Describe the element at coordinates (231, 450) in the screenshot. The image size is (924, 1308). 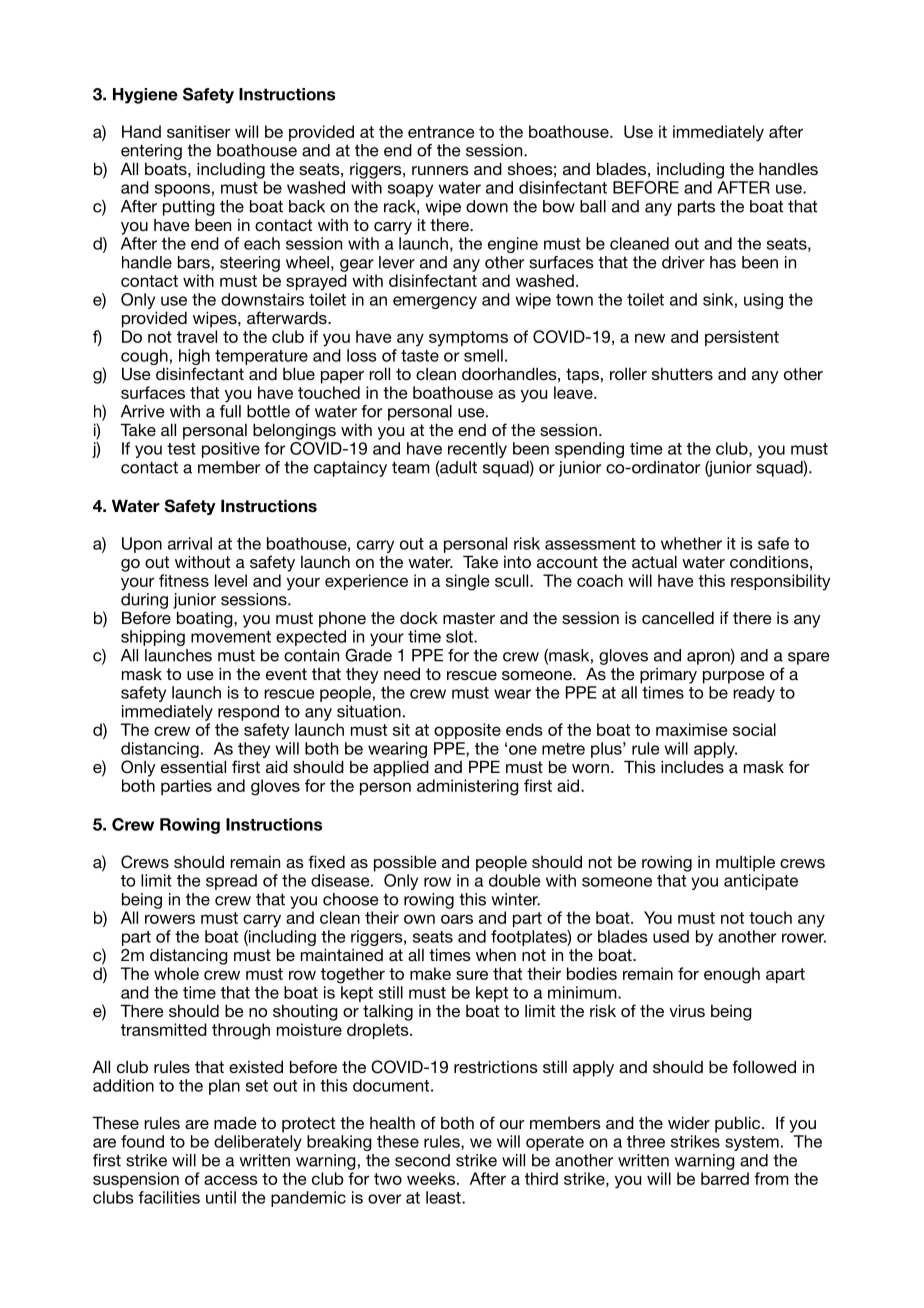
I see `positive` at that location.
